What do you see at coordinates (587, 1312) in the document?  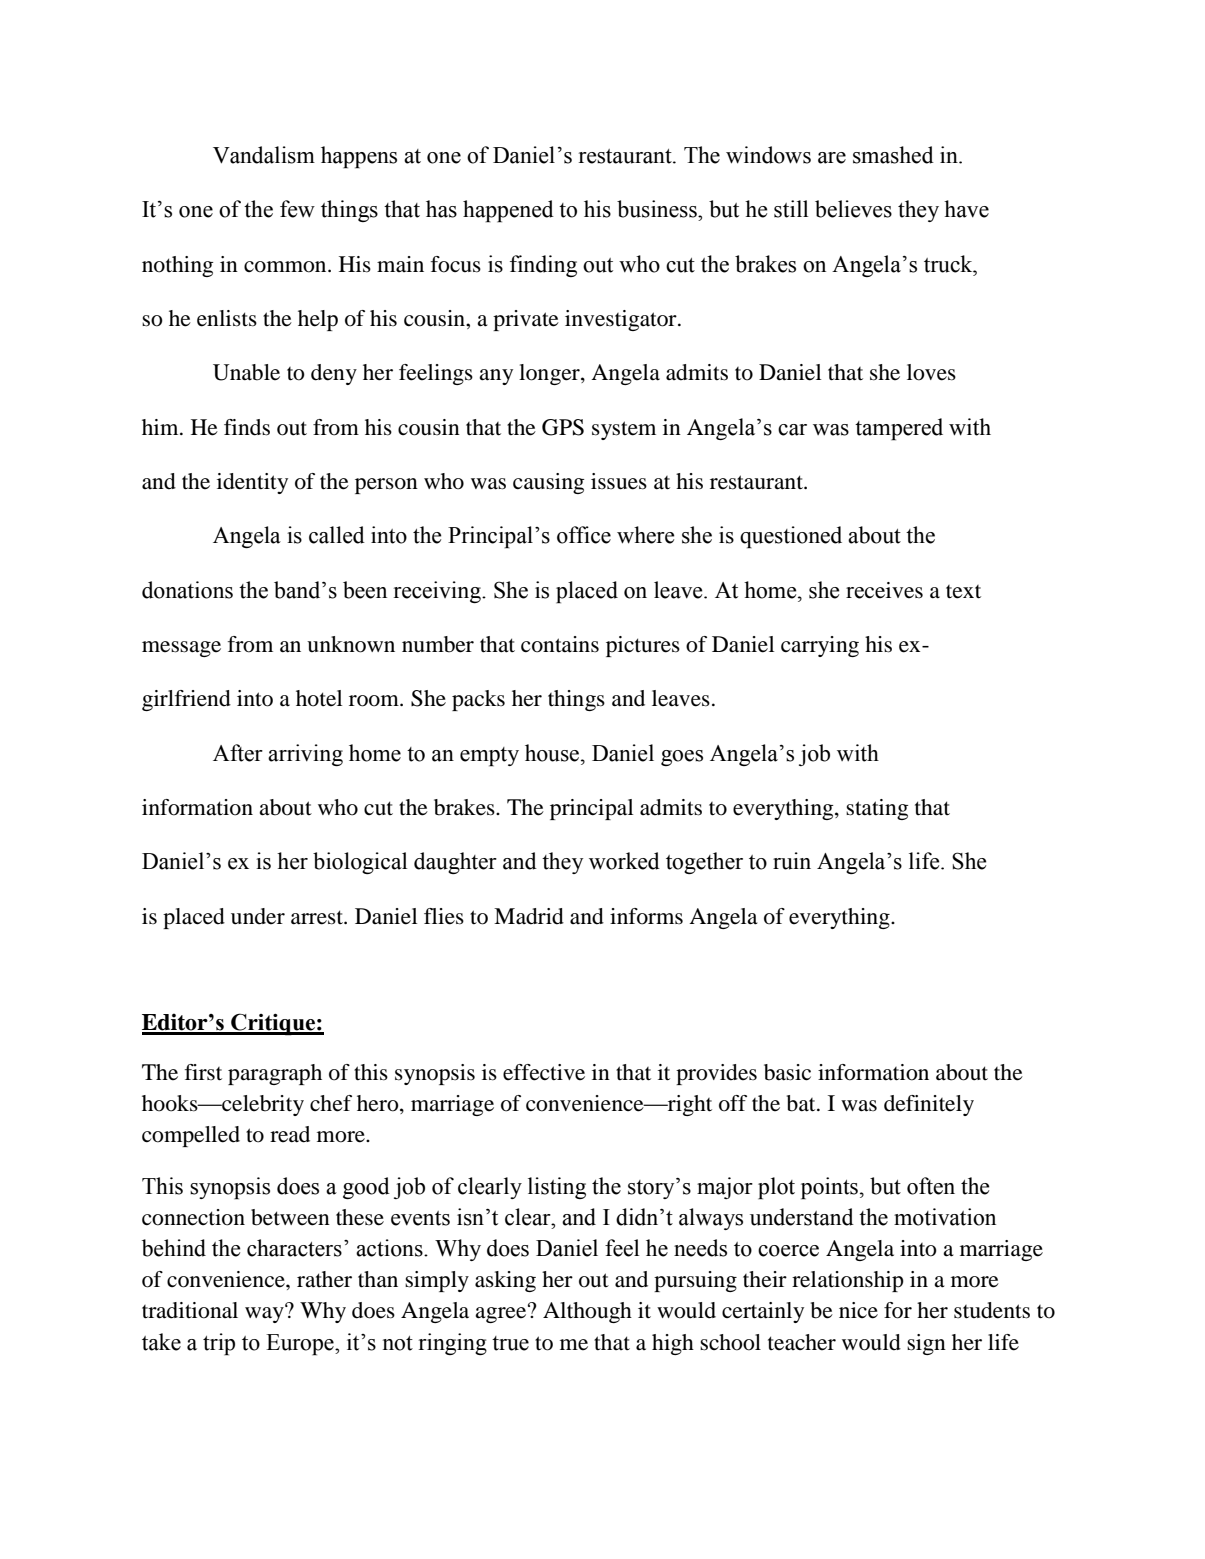 I see `Although` at bounding box center [587, 1312].
